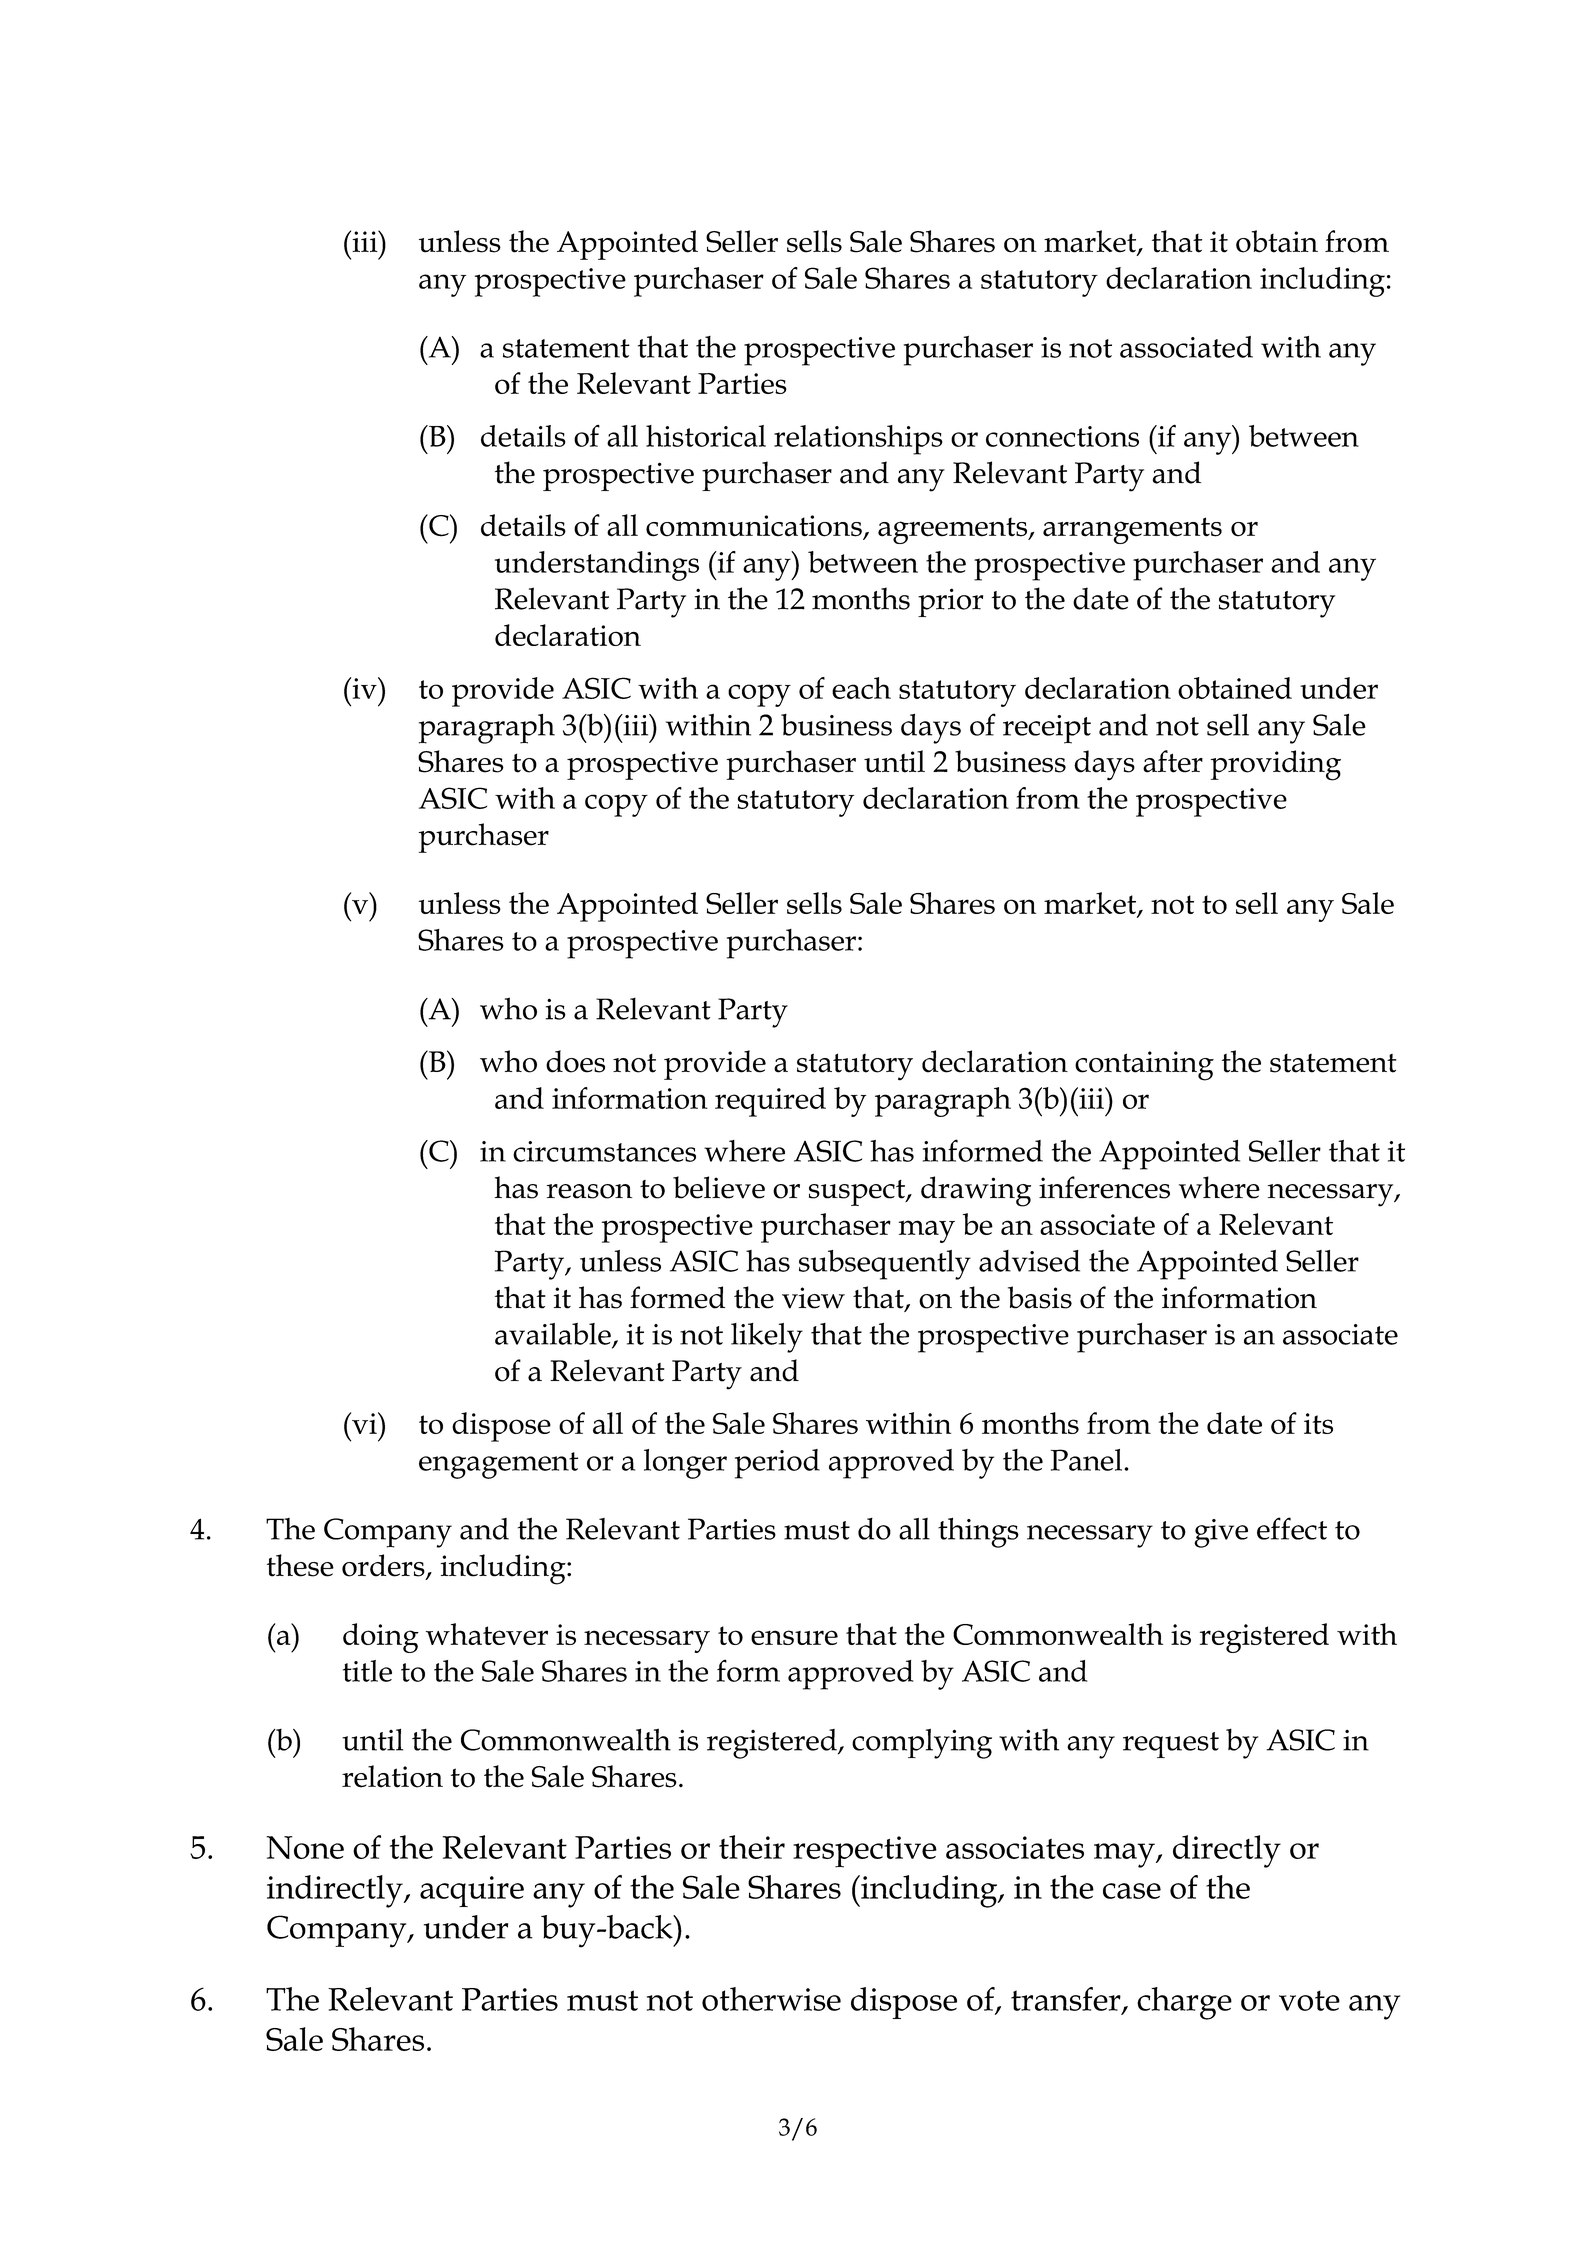 This page has height=2256, width=1596. Describe the element at coordinates (770, 1102) in the page. I see `required` at that location.
